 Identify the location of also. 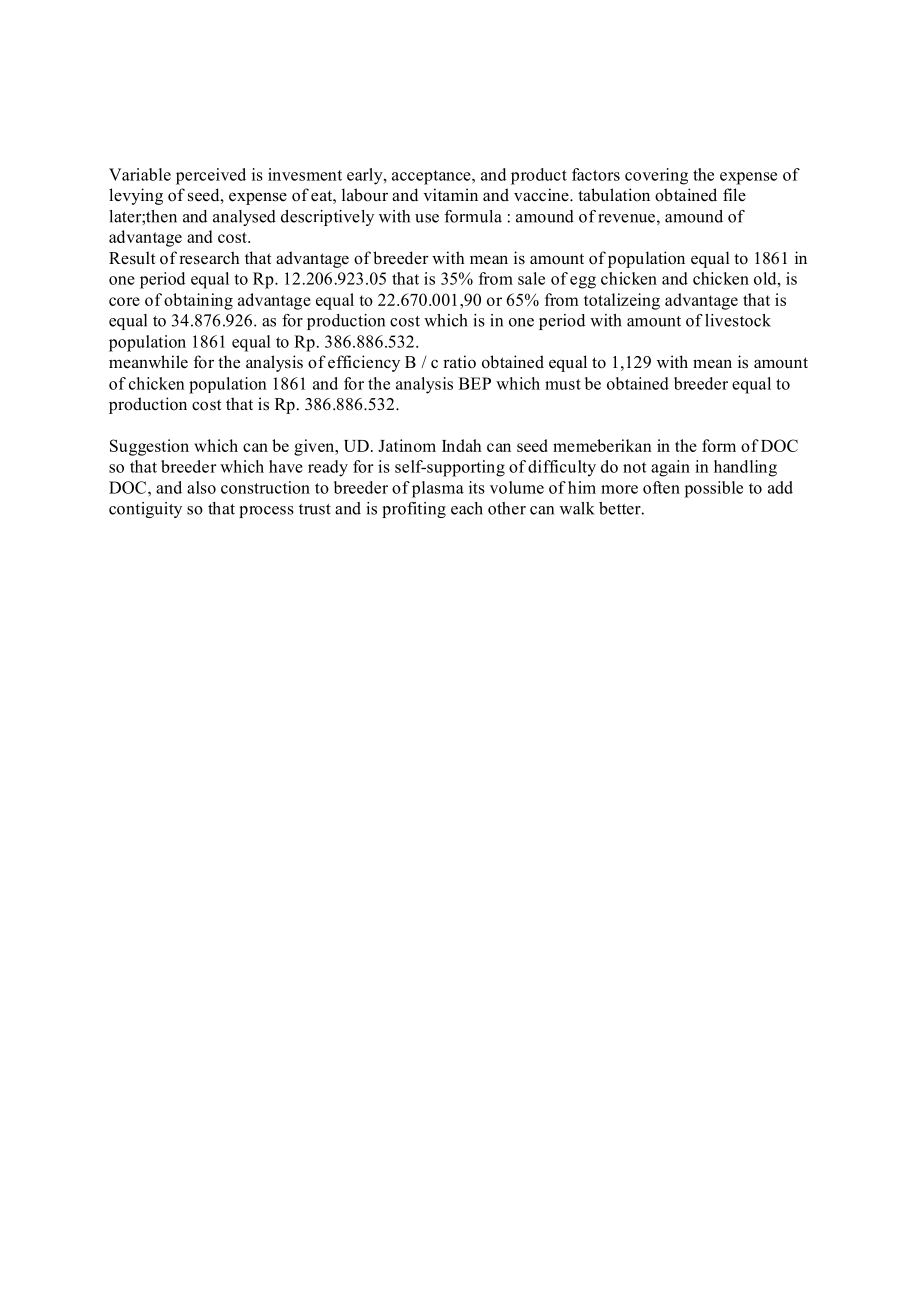
(201, 487).
